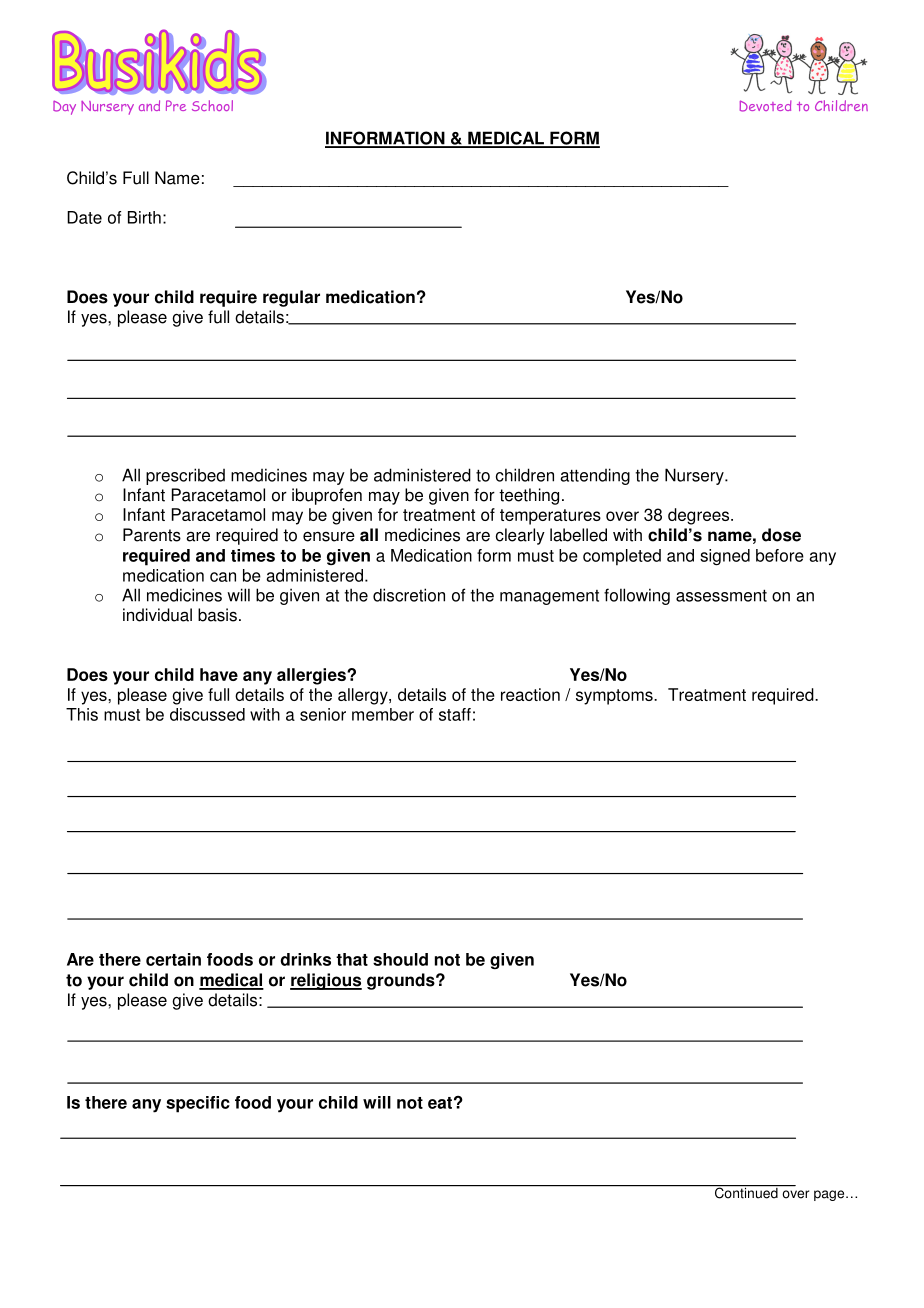 The image size is (924, 1308). What do you see at coordinates (409, 595) in the document?
I see `discretion` at bounding box center [409, 595].
